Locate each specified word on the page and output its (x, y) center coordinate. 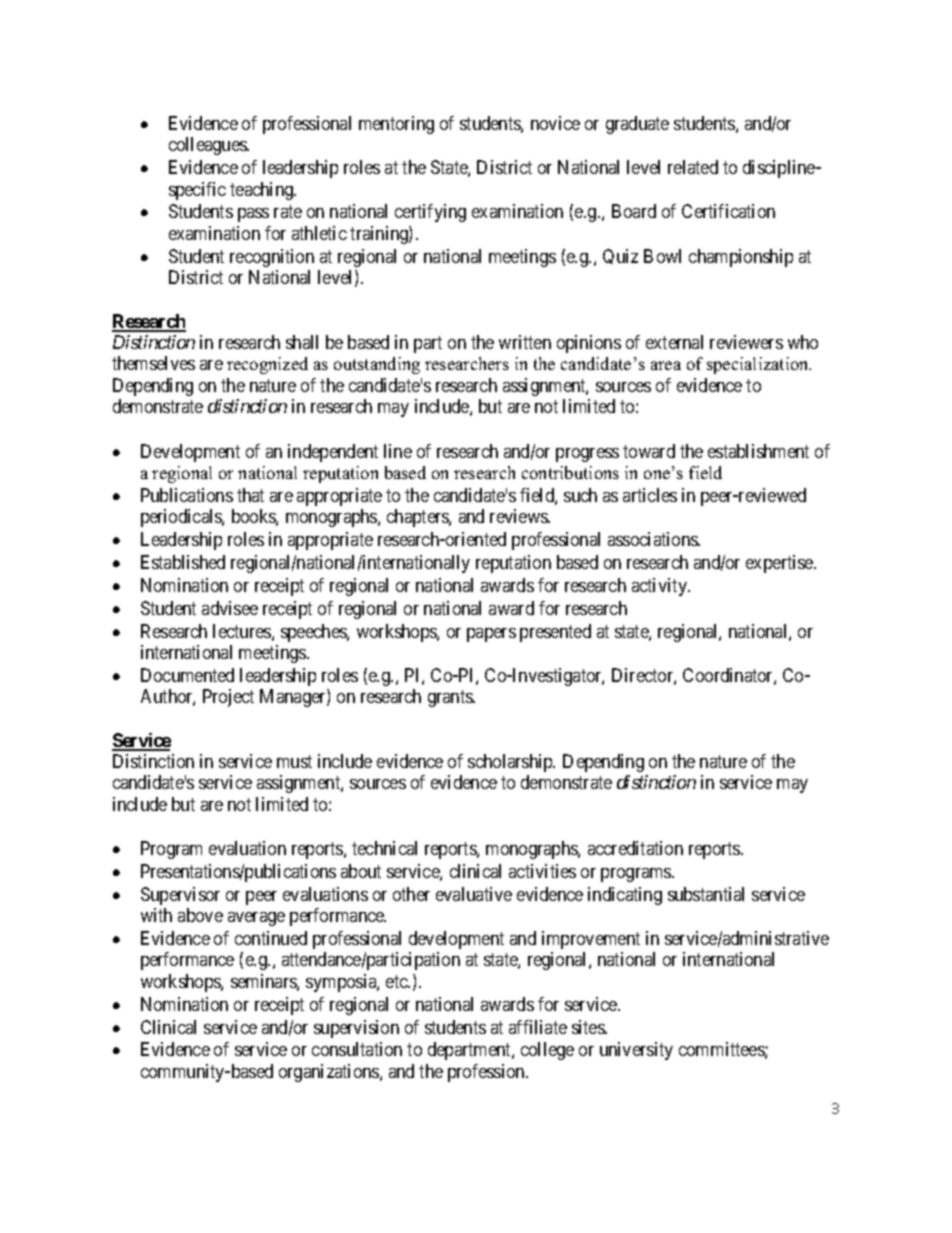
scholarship (511, 763)
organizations (330, 1073)
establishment (758, 451)
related (693, 167)
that (250, 495)
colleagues (208, 146)
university (636, 1051)
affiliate (538, 1027)
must (294, 761)
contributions (570, 472)
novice (555, 123)
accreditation (635, 848)
